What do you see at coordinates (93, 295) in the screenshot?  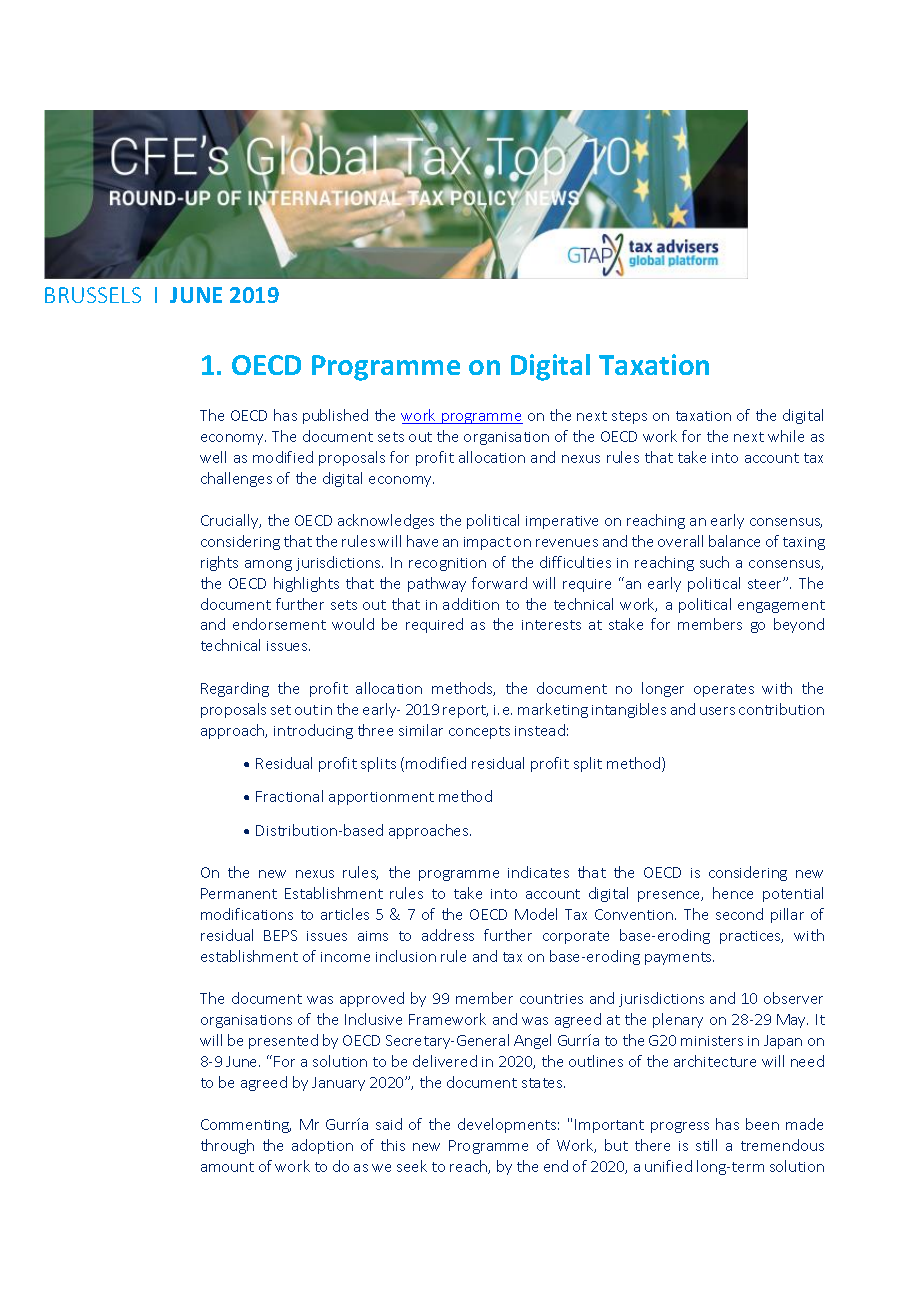 I see `BRUSSELS` at bounding box center [93, 295].
